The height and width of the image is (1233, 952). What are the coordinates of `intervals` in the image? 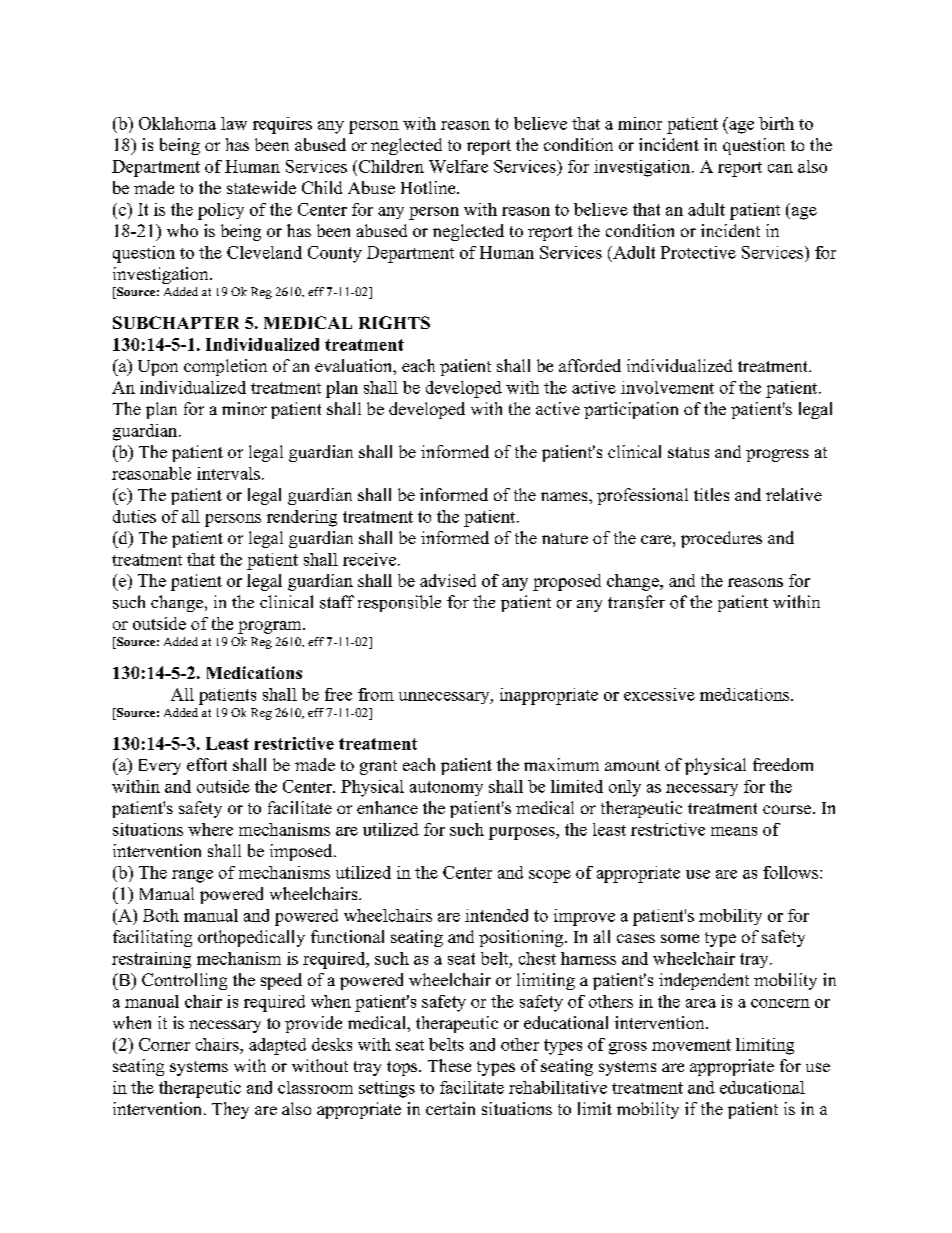 It's located at (228, 473).
